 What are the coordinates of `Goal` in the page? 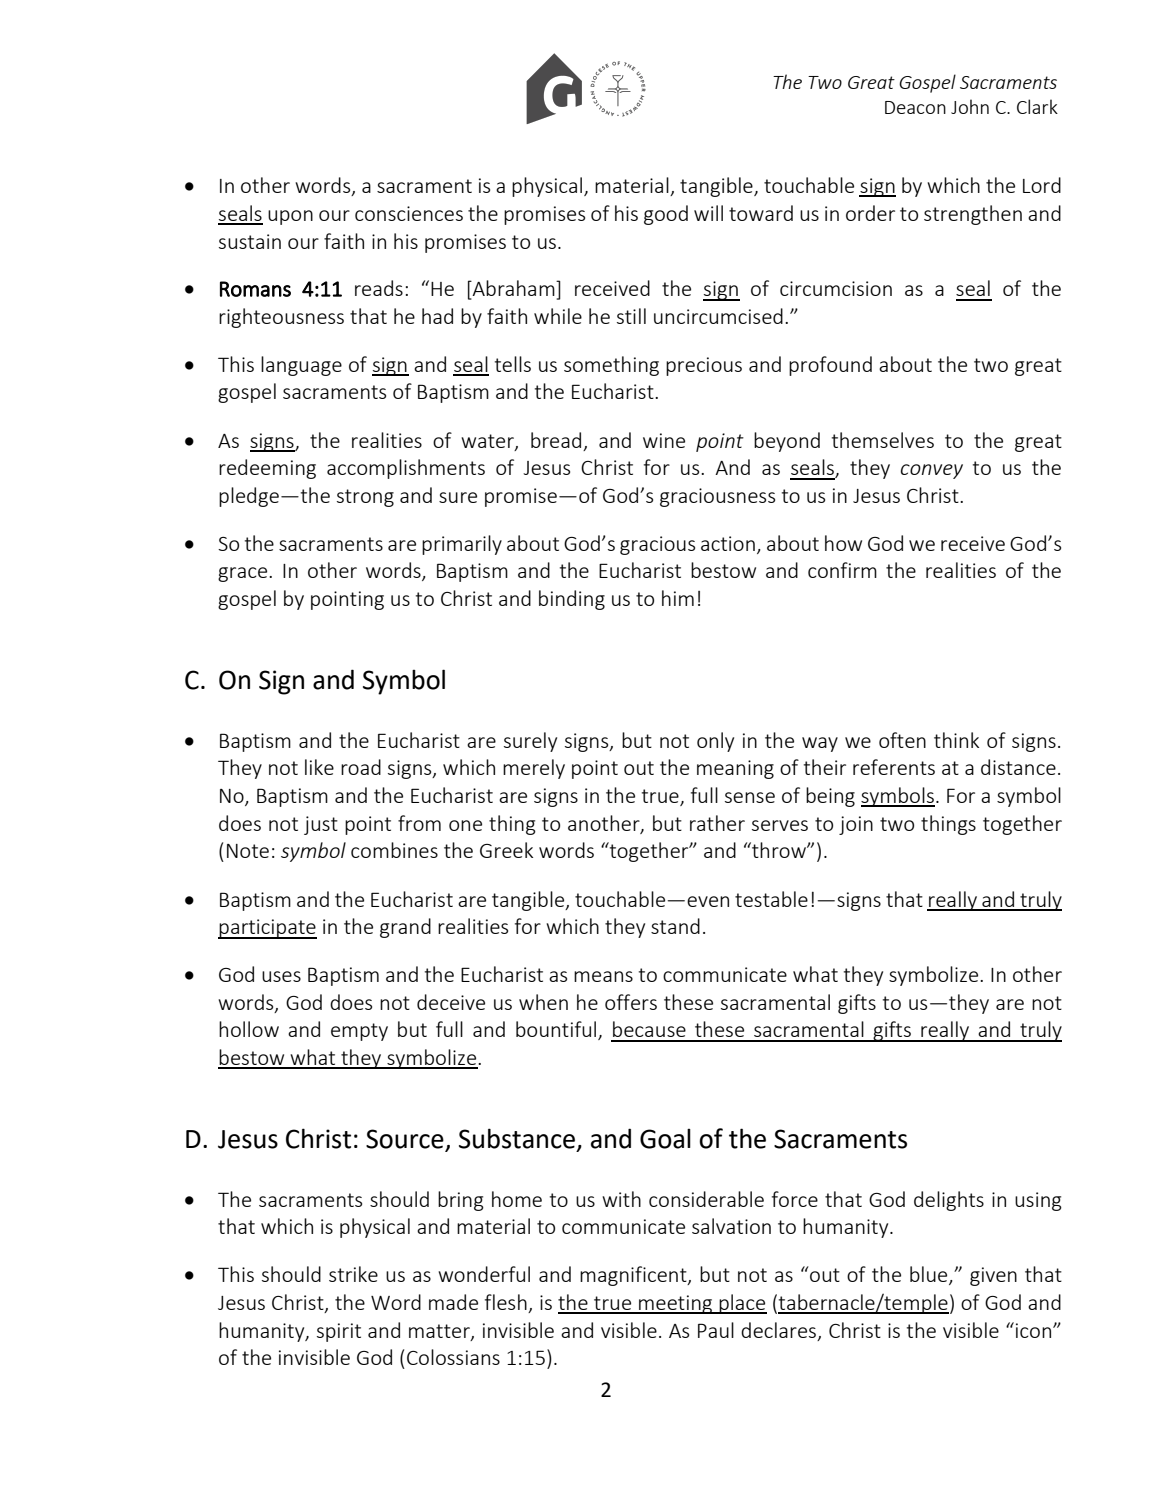 It's located at (665, 1139).
